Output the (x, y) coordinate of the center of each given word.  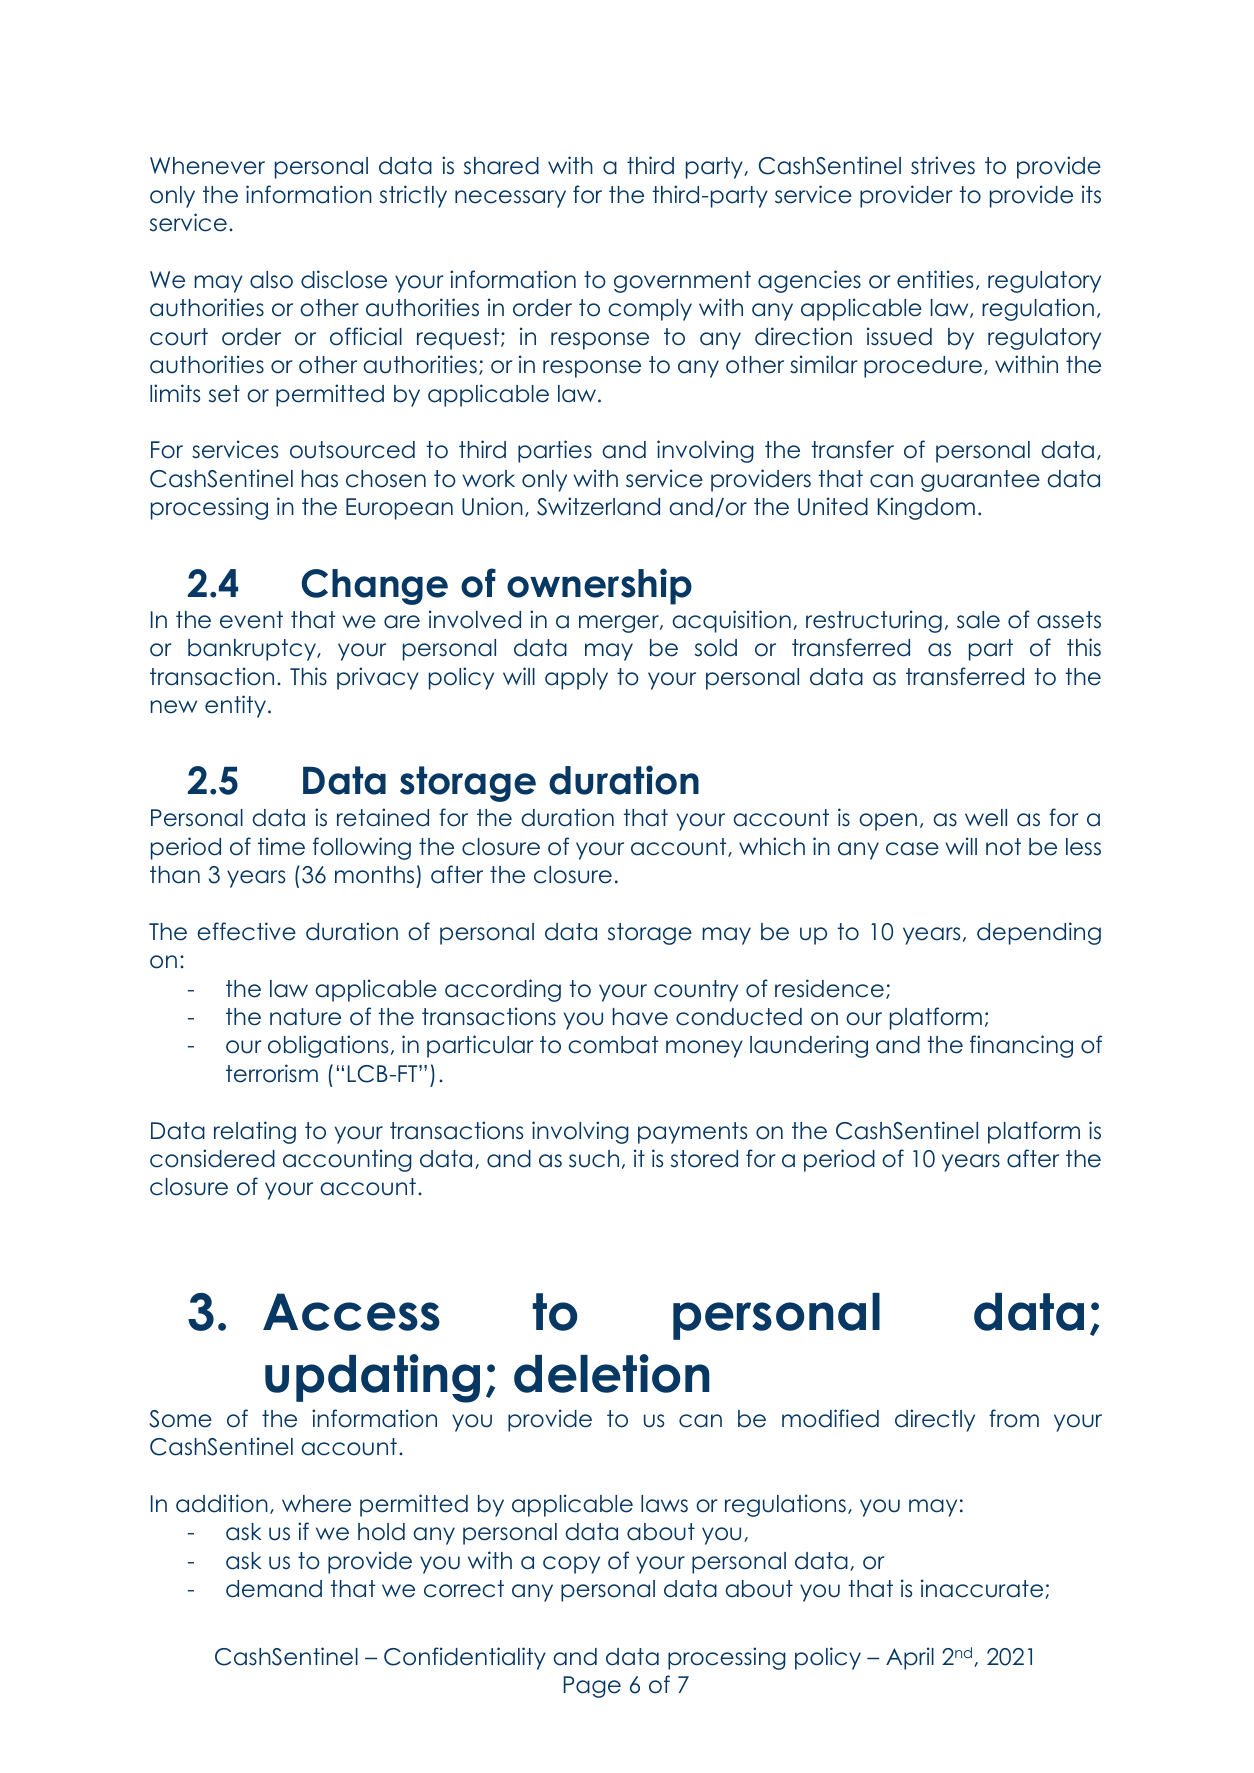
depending (1039, 933)
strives (943, 165)
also (271, 280)
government (682, 282)
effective (246, 931)
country (696, 991)
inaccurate (983, 1589)
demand (274, 1589)
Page (592, 1687)
